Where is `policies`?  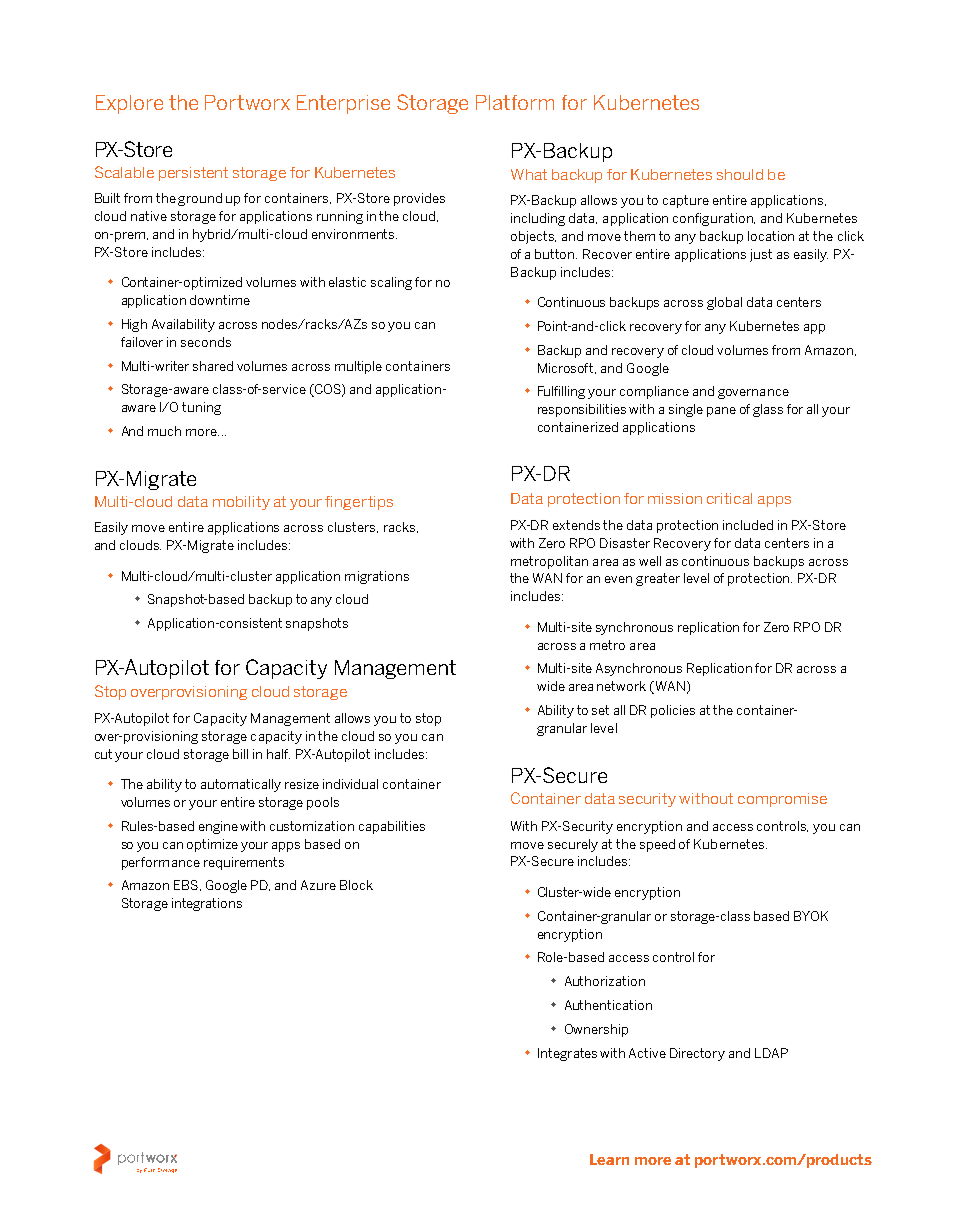 policies is located at coordinates (673, 711).
